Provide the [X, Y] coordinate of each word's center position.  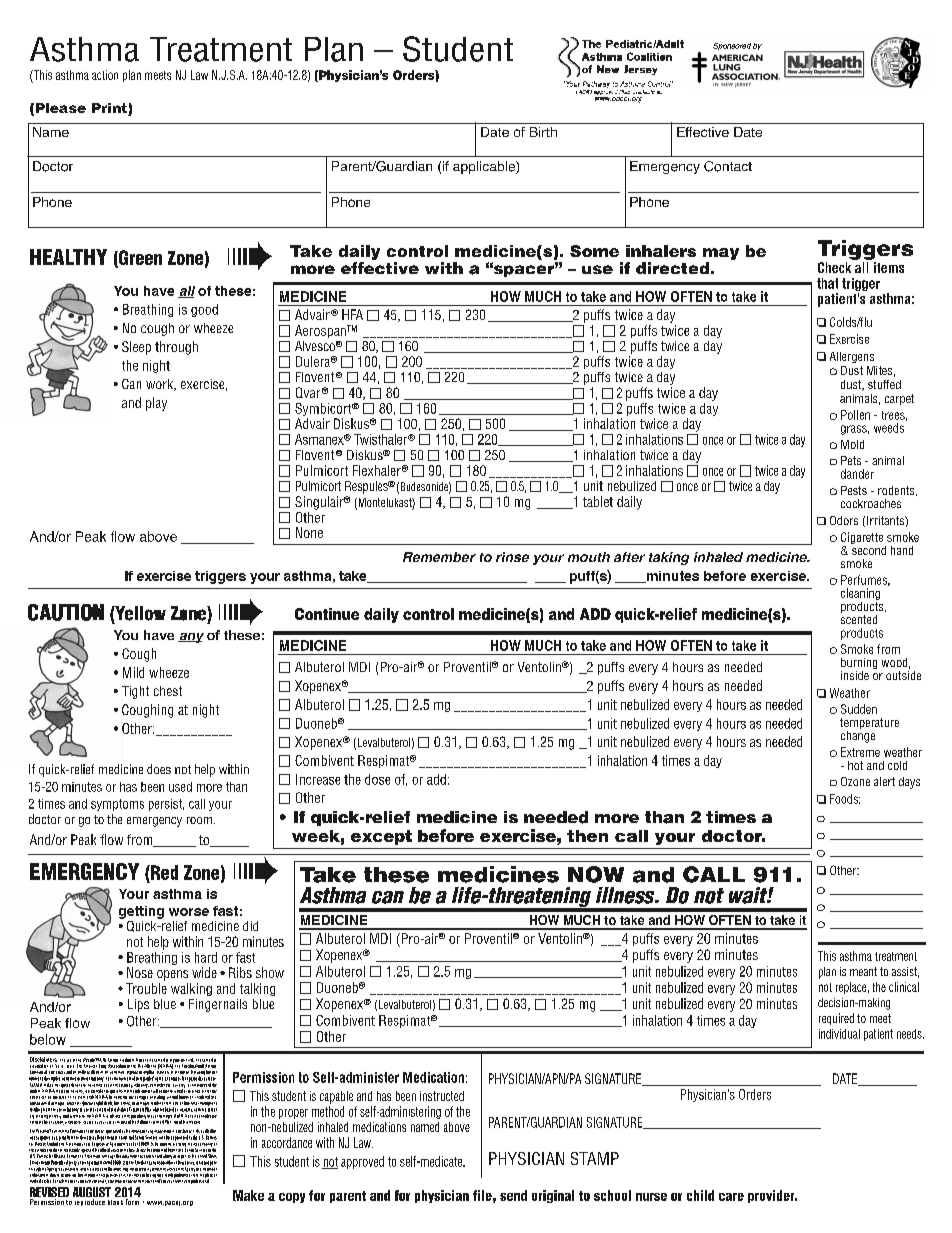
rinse [512, 557]
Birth [543, 132]
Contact [728, 166]
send [513, 1195]
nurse [651, 1197]
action [105, 75]
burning [859, 665]
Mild [133, 672]
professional [200, 1180]
